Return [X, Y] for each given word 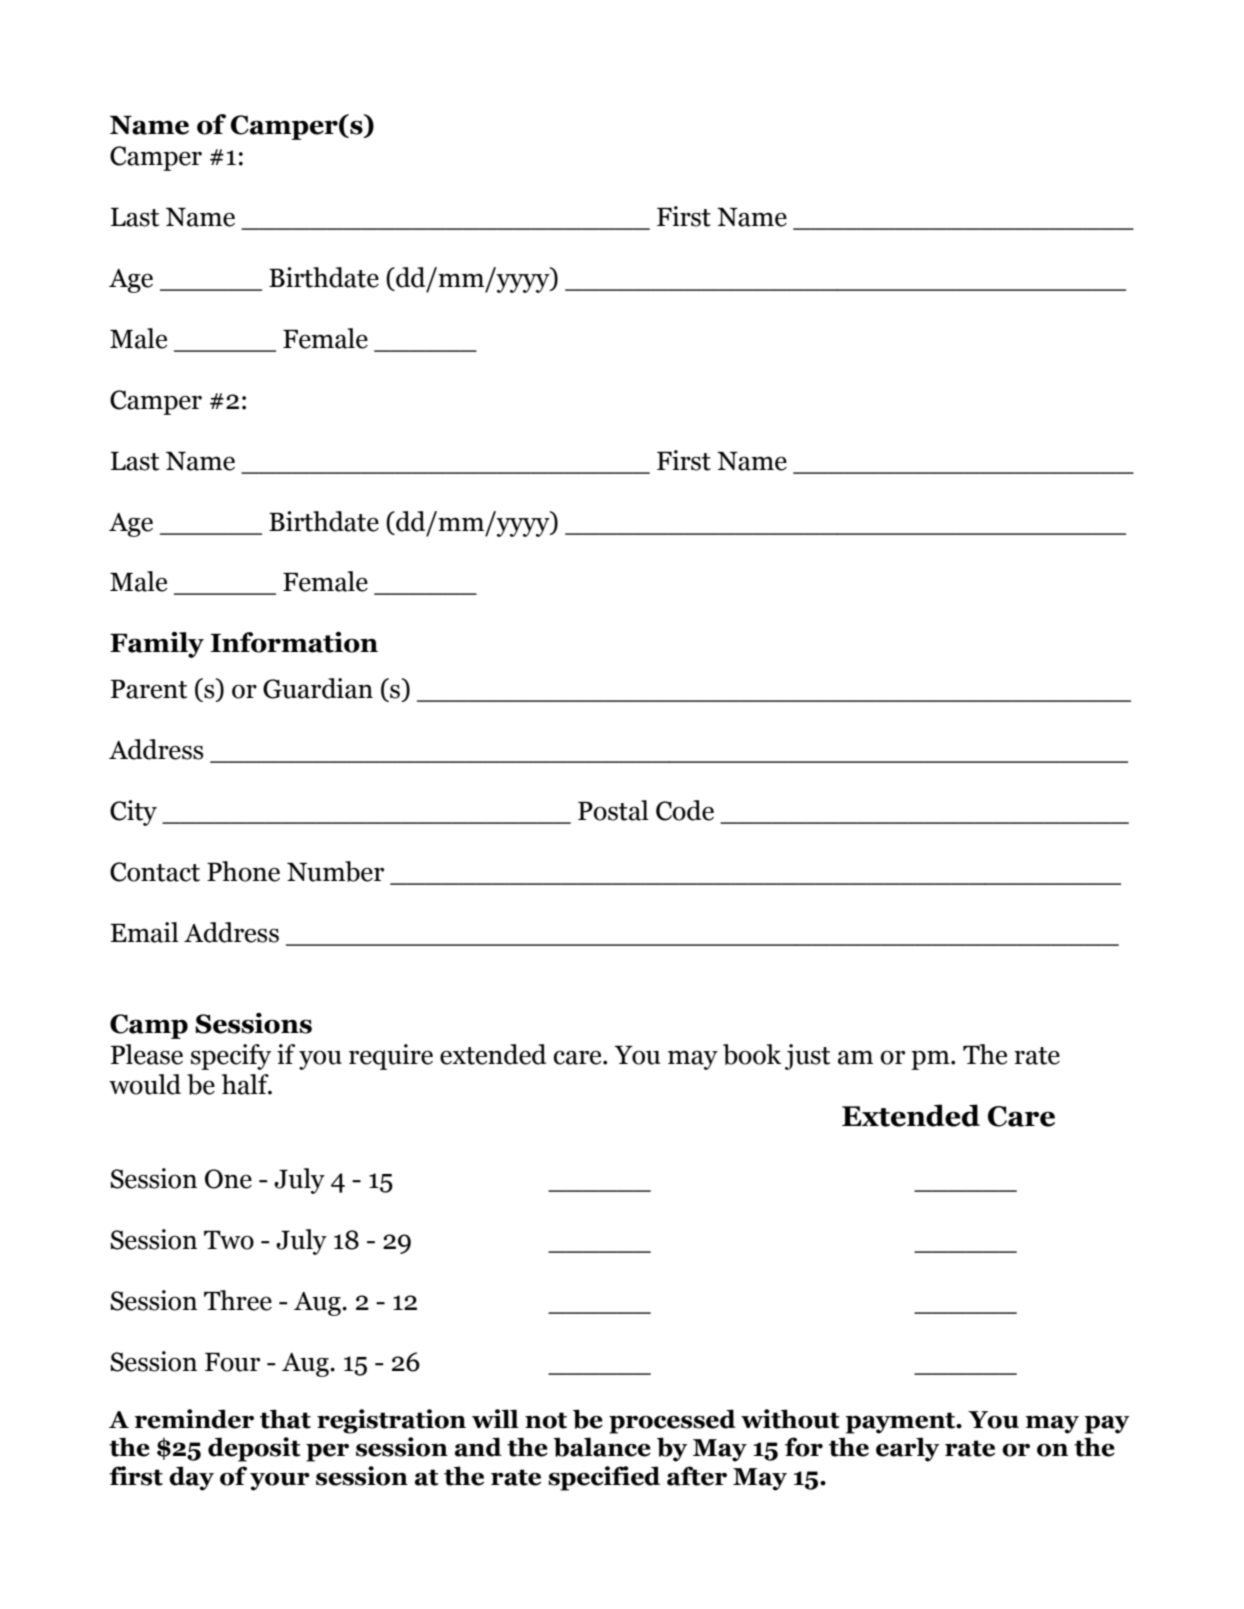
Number [335, 871]
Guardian [318, 688]
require [391, 1057]
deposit [254, 1449]
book [752, 1054]
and [478, 1447]
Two [229, 1240]
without [790, 1419]
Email [144, 932]
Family [157, 645]
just [807, 1057]
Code [685, 810]
